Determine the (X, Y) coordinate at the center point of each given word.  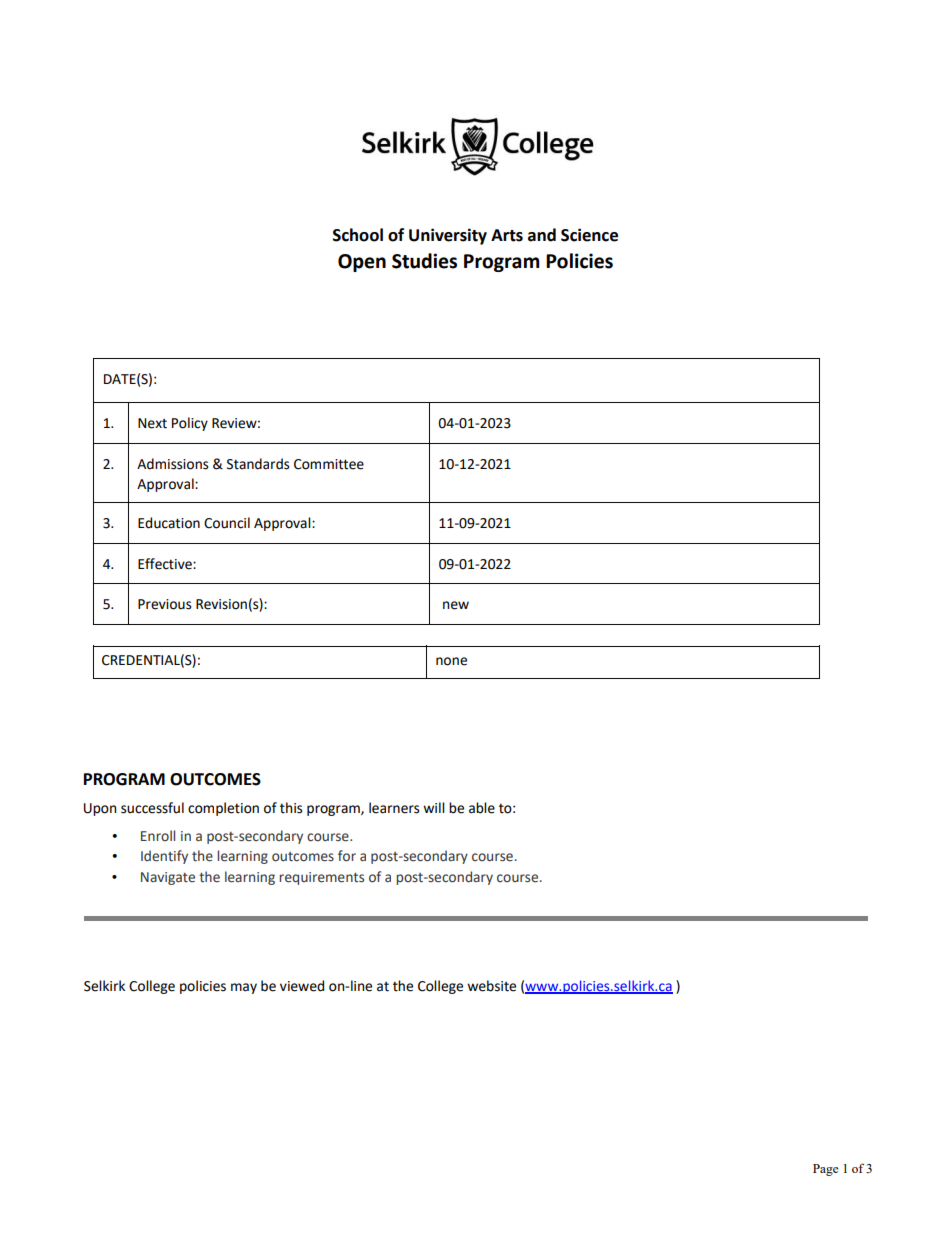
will (434, 807)
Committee (329, 464)
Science (589, 235)
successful (152, 808)
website (491, 986)
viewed (302, 986)
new (456, 605)
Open (362, 263)
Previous (164, 604)
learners (394, 808)
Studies (424, 261)
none (451, 661)
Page (825, 1170)
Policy (190, 424)
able (482, 808)
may (244, 988)
